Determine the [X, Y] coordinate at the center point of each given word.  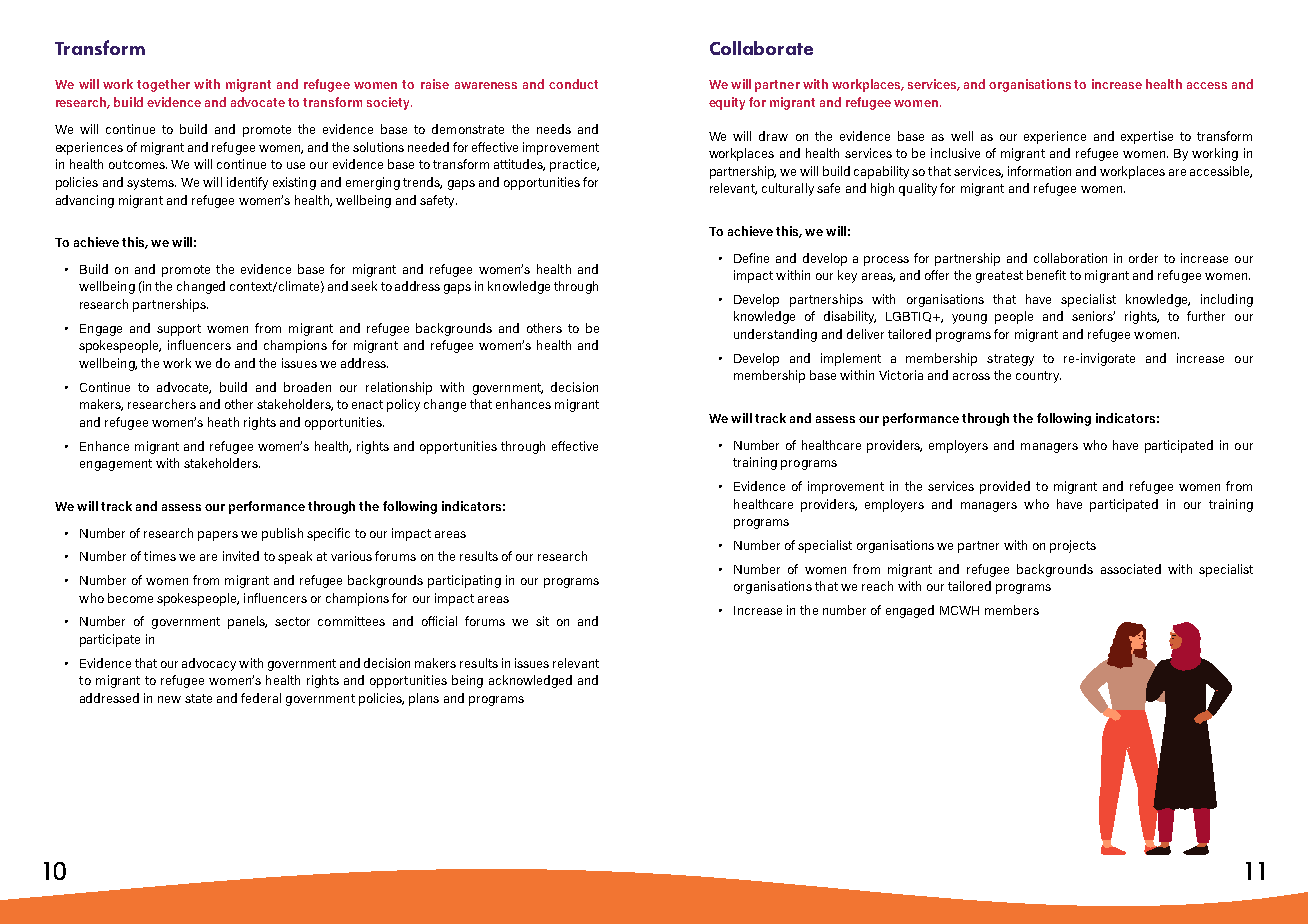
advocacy [209, 664]
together [163, 85]
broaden [307, 387]
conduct [573, 84]
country [1038, 377]
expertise [1147, 137]
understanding [775, 335]
